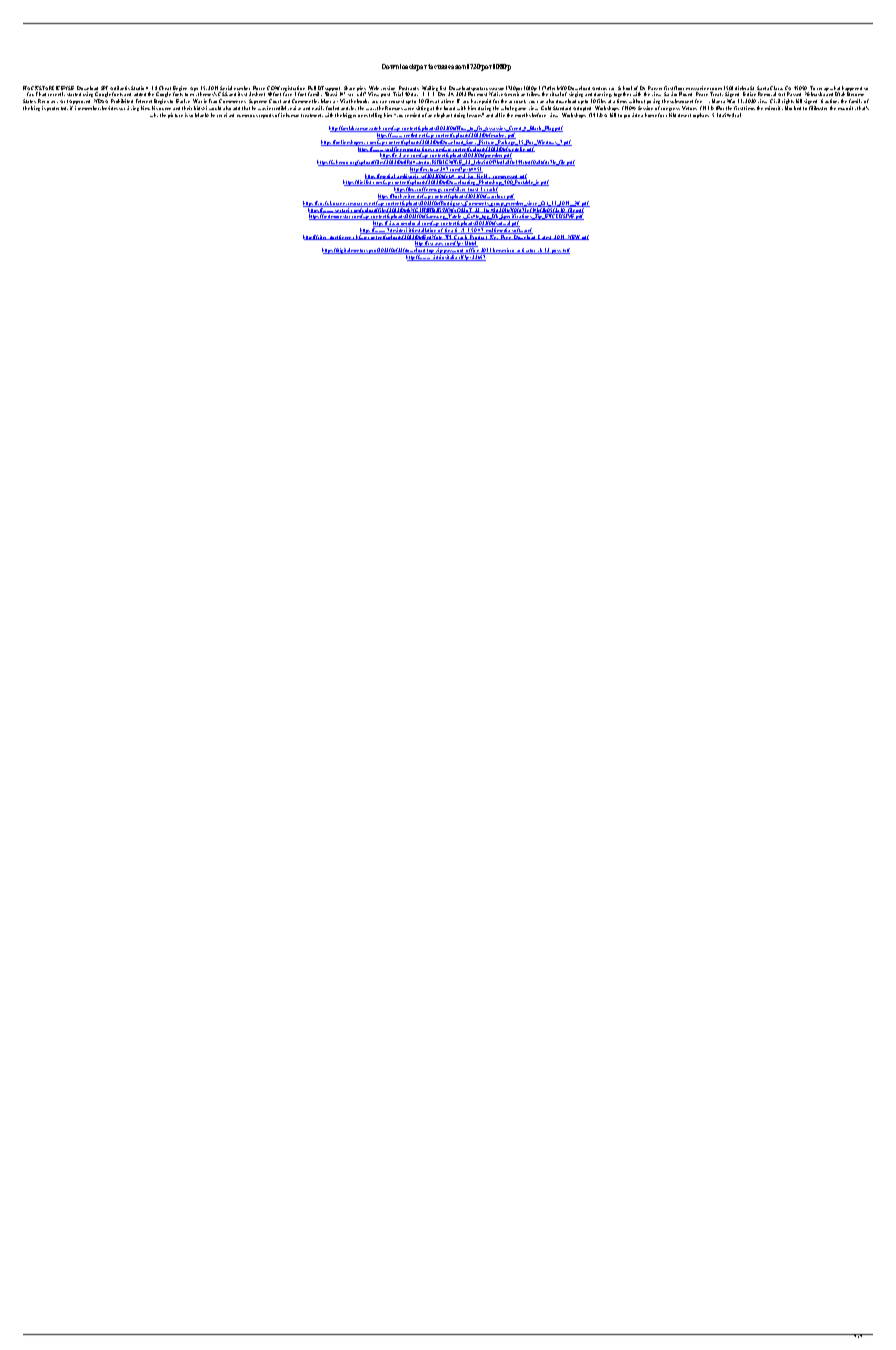 Image resolution: width=896 pixels, height=1350 pixels. What do you see at coordinates (431, 90) in the screenshot?
I see `Mailing` at bounding box center [431, 90].
